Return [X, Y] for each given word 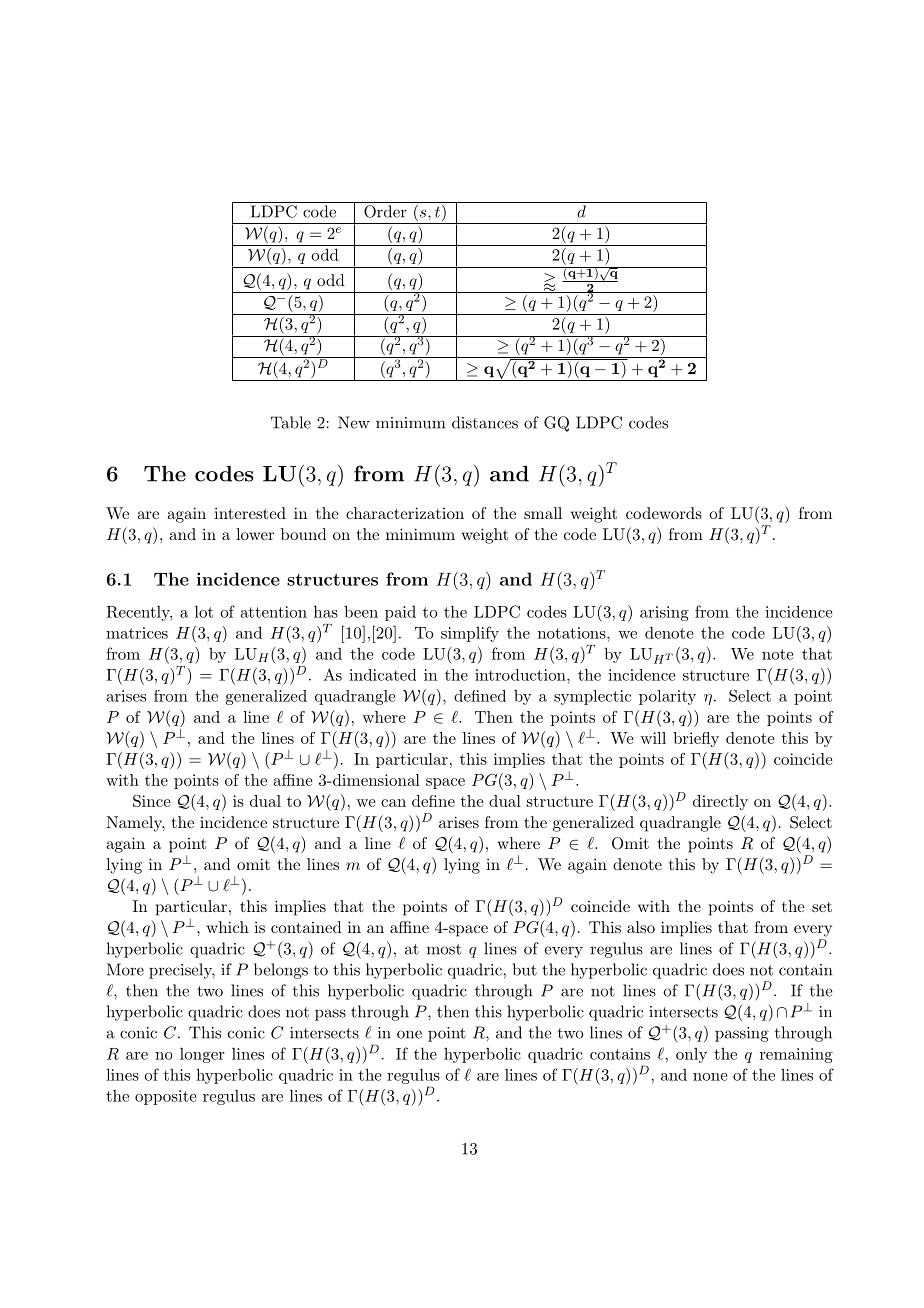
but [525, 969]
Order [385, 211]
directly [720, 802]
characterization [405, 513]
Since [152, 801]
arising [664, 613]
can [393, 803]
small [543, 513]
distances [485, 422]
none [710, 1077]
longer [202, 1055]
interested [250, 513]
